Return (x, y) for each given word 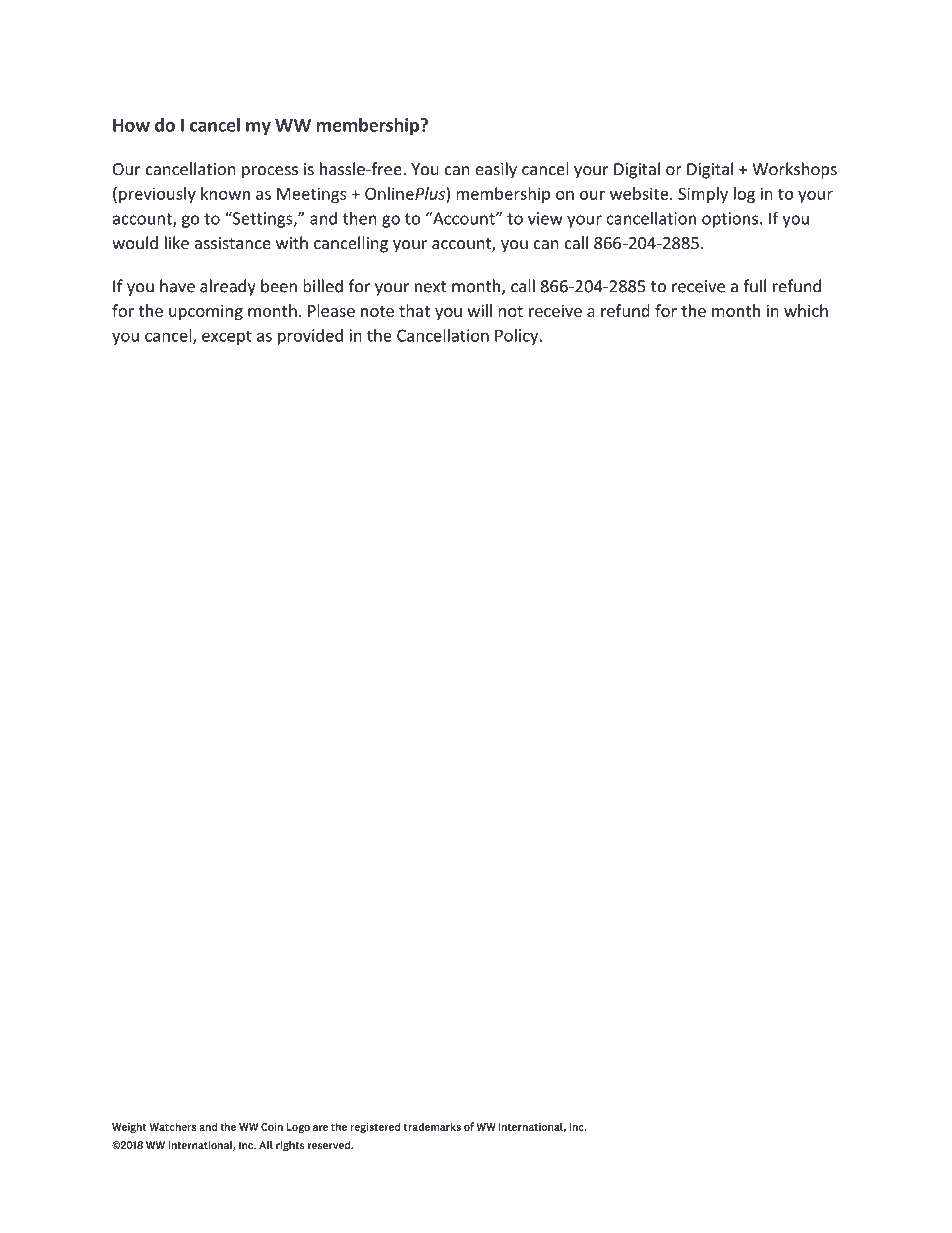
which (806, 310)
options (730, 220)
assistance (233, 243)
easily (496, 170)
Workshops (794, 170)
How (131, 125)
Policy (518, 337)
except (227, 337)
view (545, 218)
